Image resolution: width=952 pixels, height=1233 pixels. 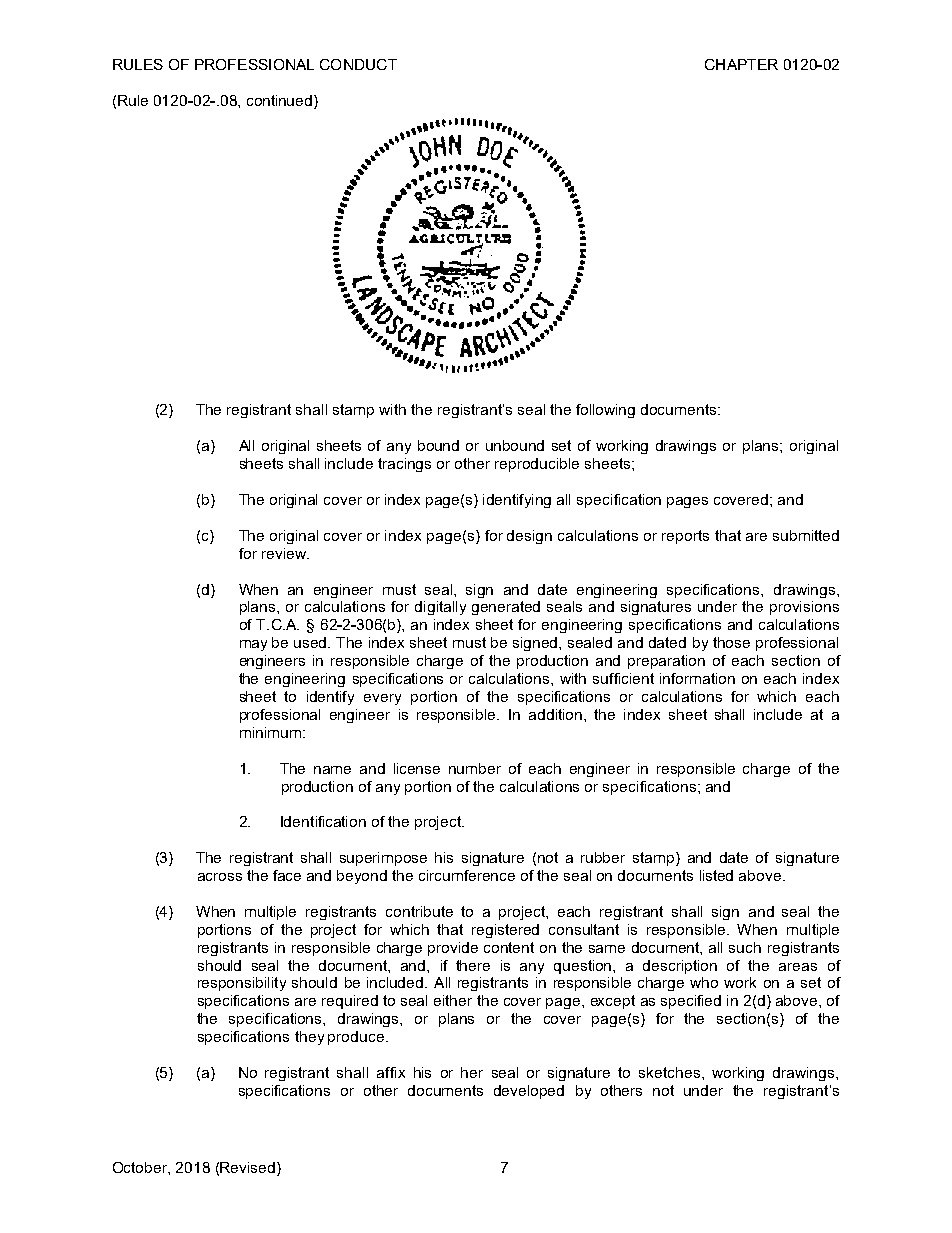 I want to click on CHAPTER, so click(x=741, y=64).
